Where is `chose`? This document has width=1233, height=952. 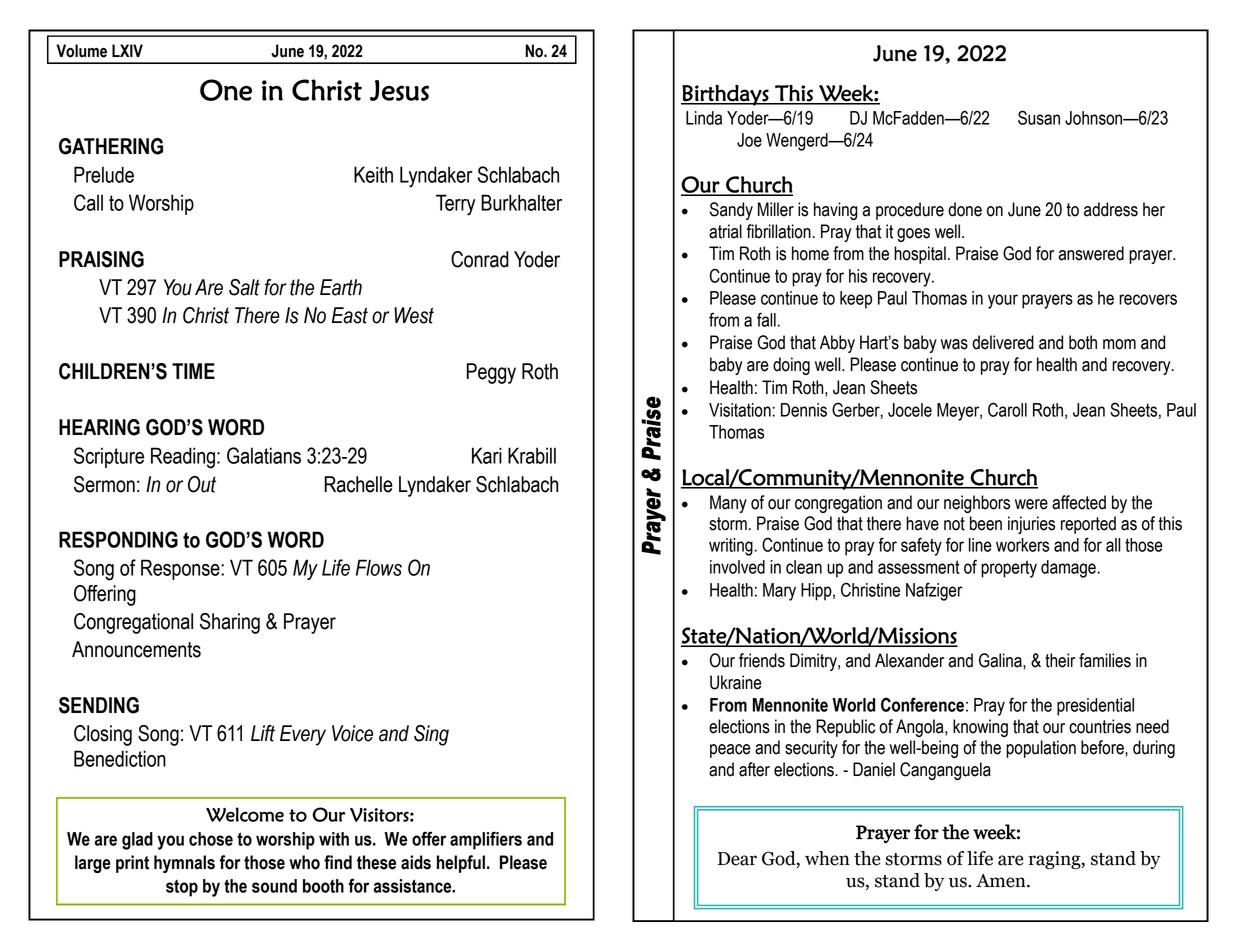 chose is located at coordinates (211, 839).
